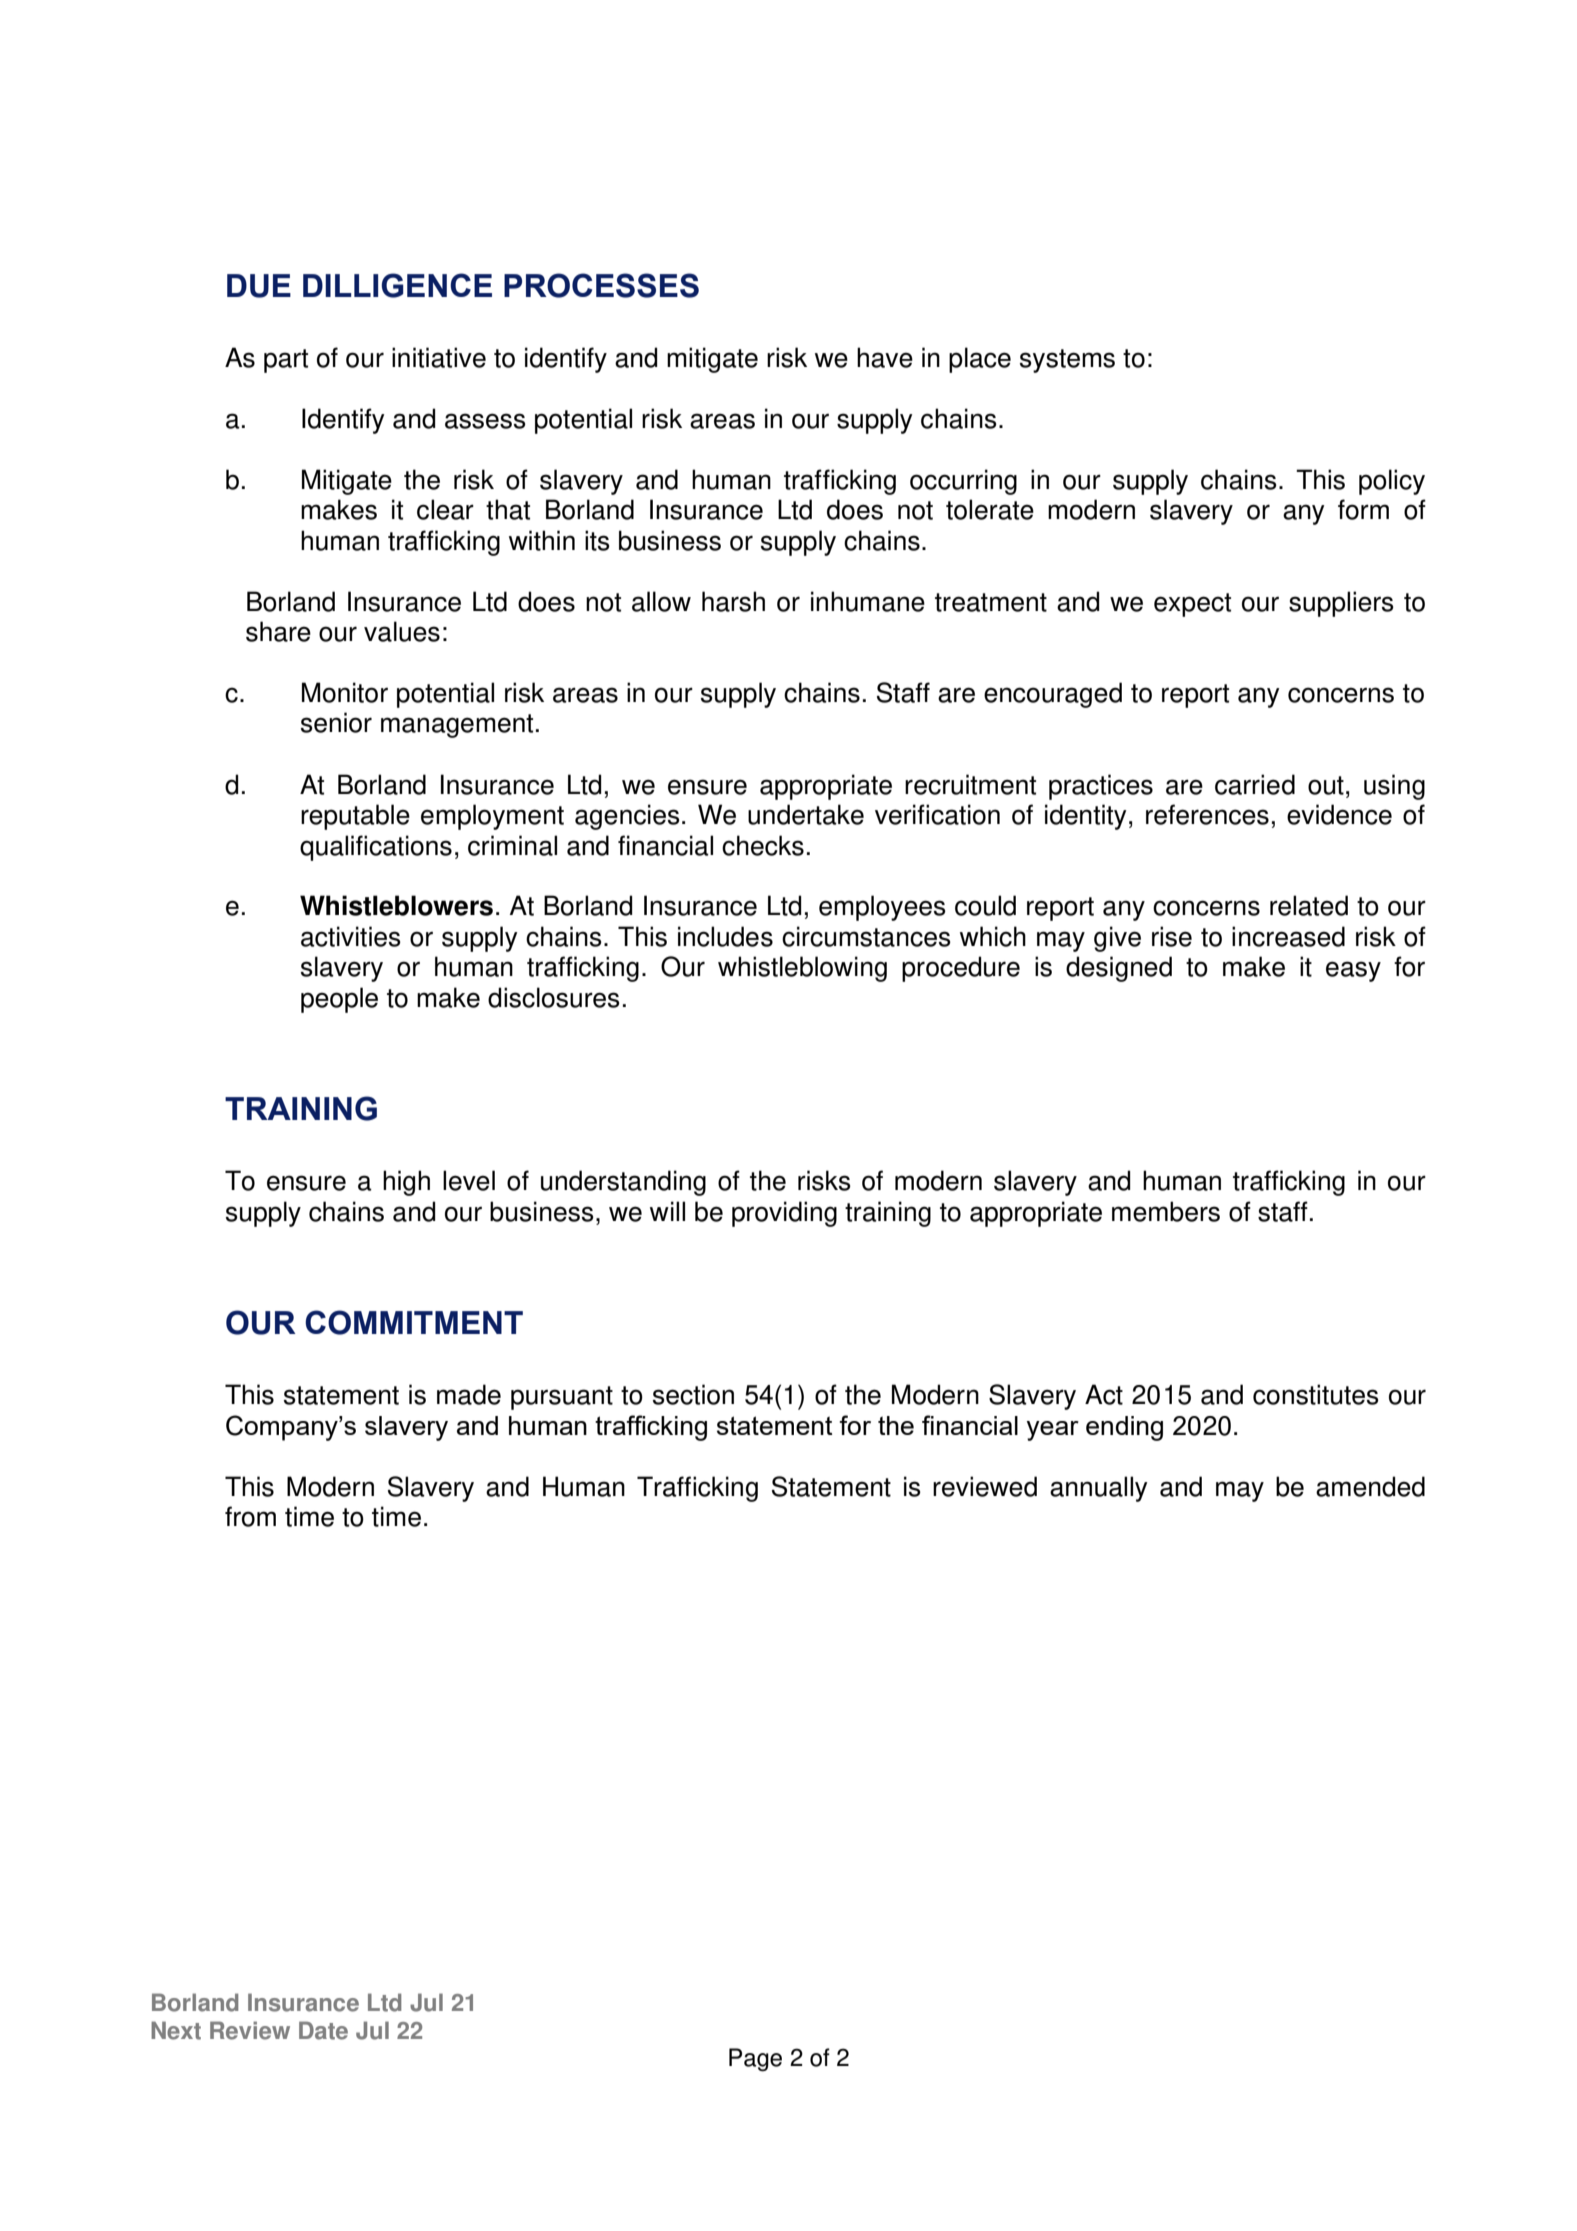 This screenshot has height=2231, width=1577. What do you see at coordinates (693, 1394) in the screenshot?
I see `section` at bounding box center [693, 1394].
